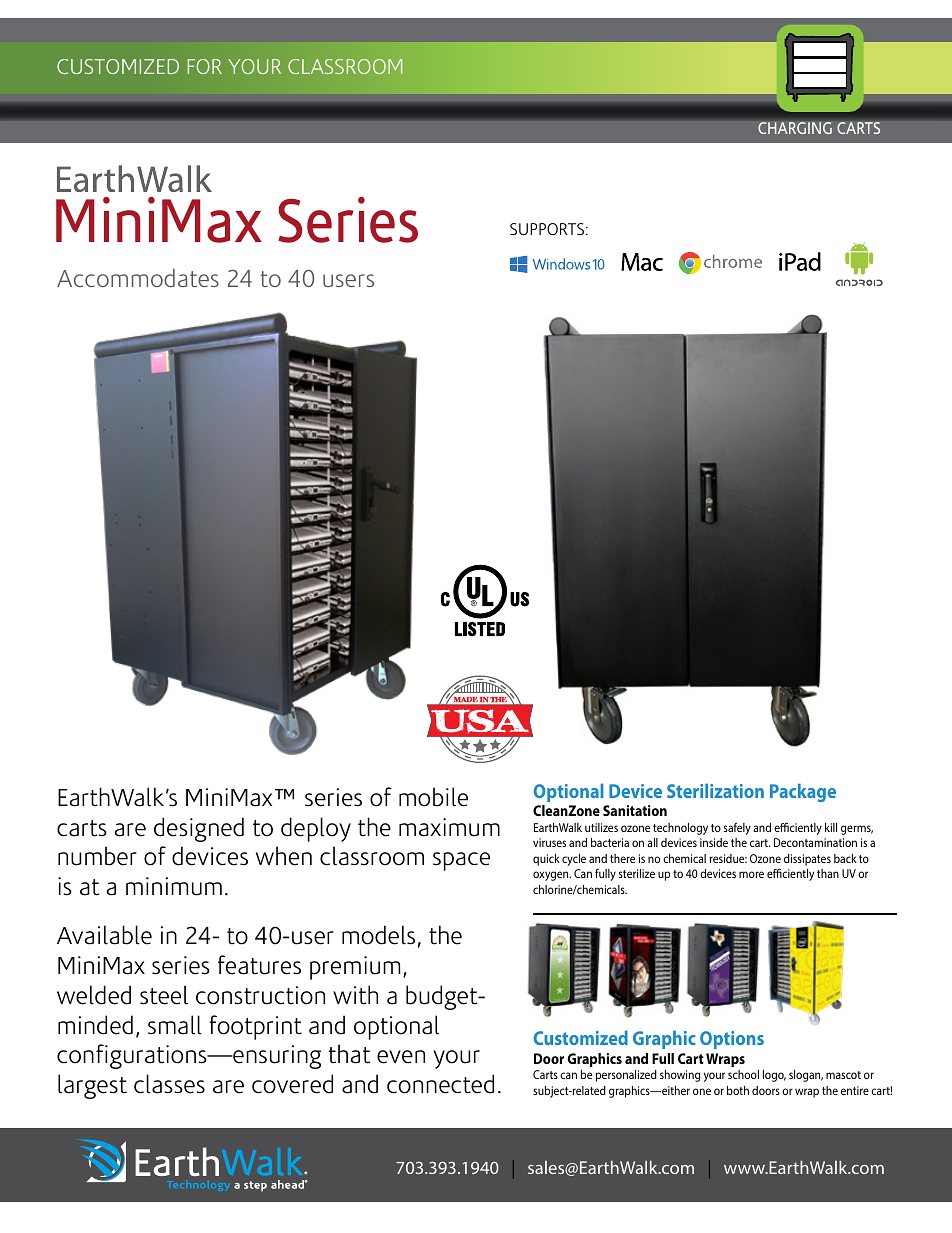 The width and height of the screenshot is (952, 1233). What do you see at coordinates (635, 810) in the screenshot?
I see `Sanitation` at bounding box center [635, 810].
